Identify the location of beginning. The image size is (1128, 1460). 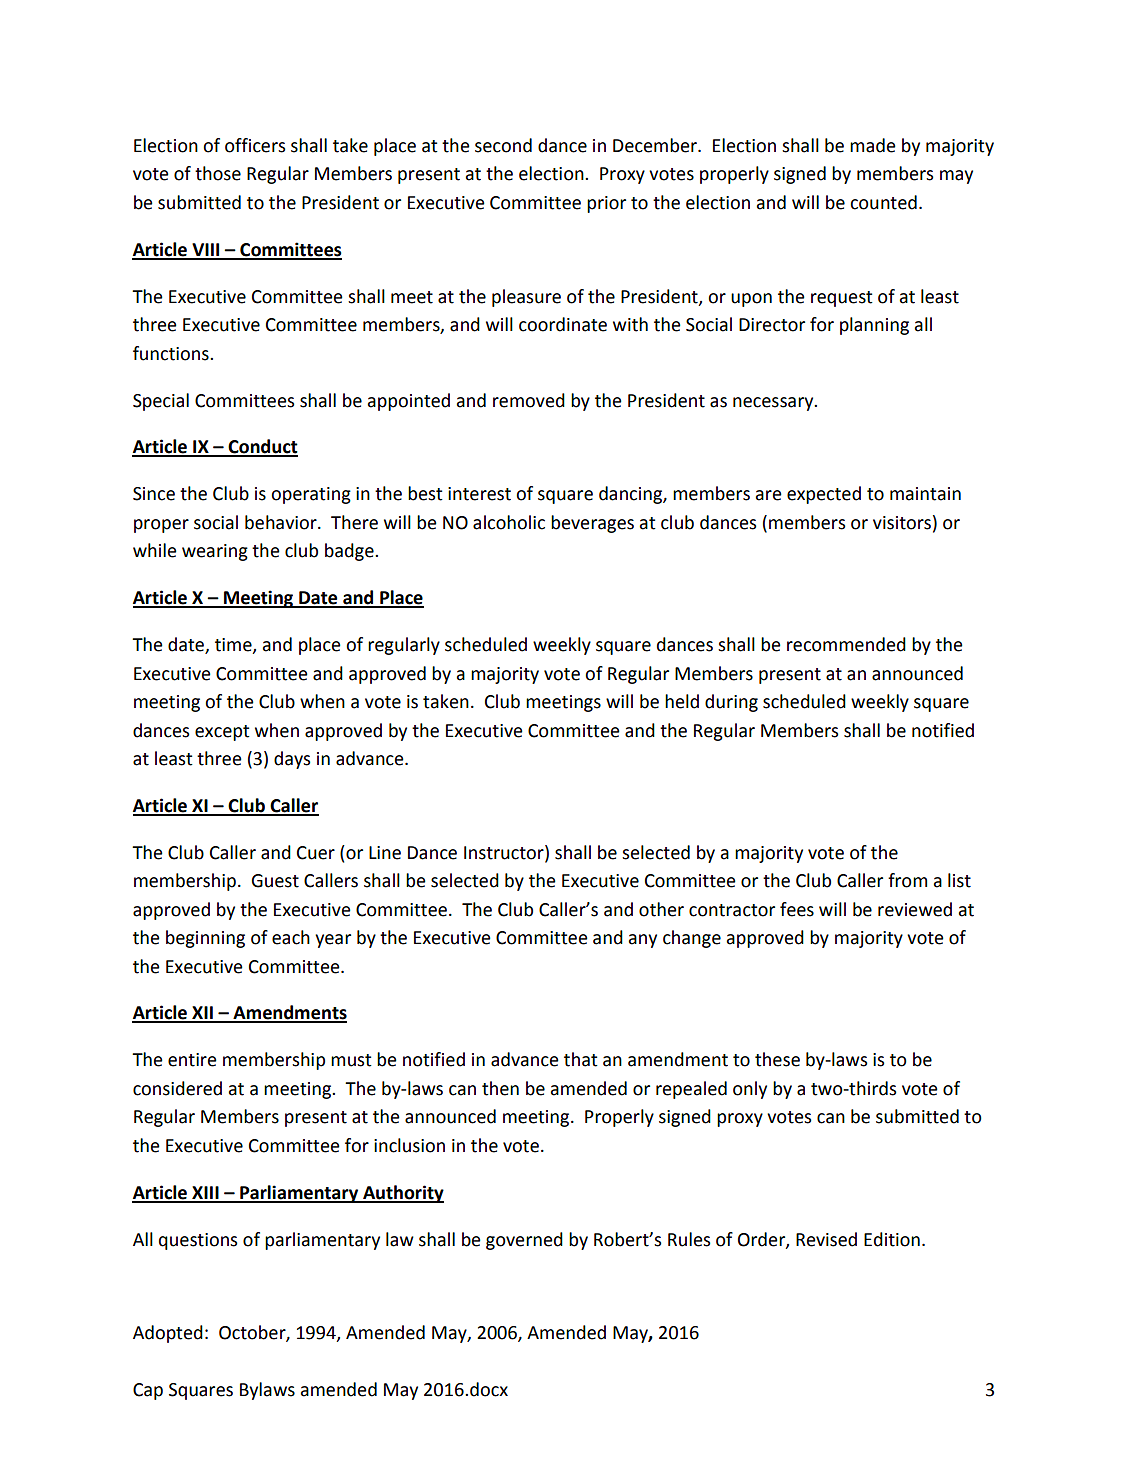
(205, 939).
